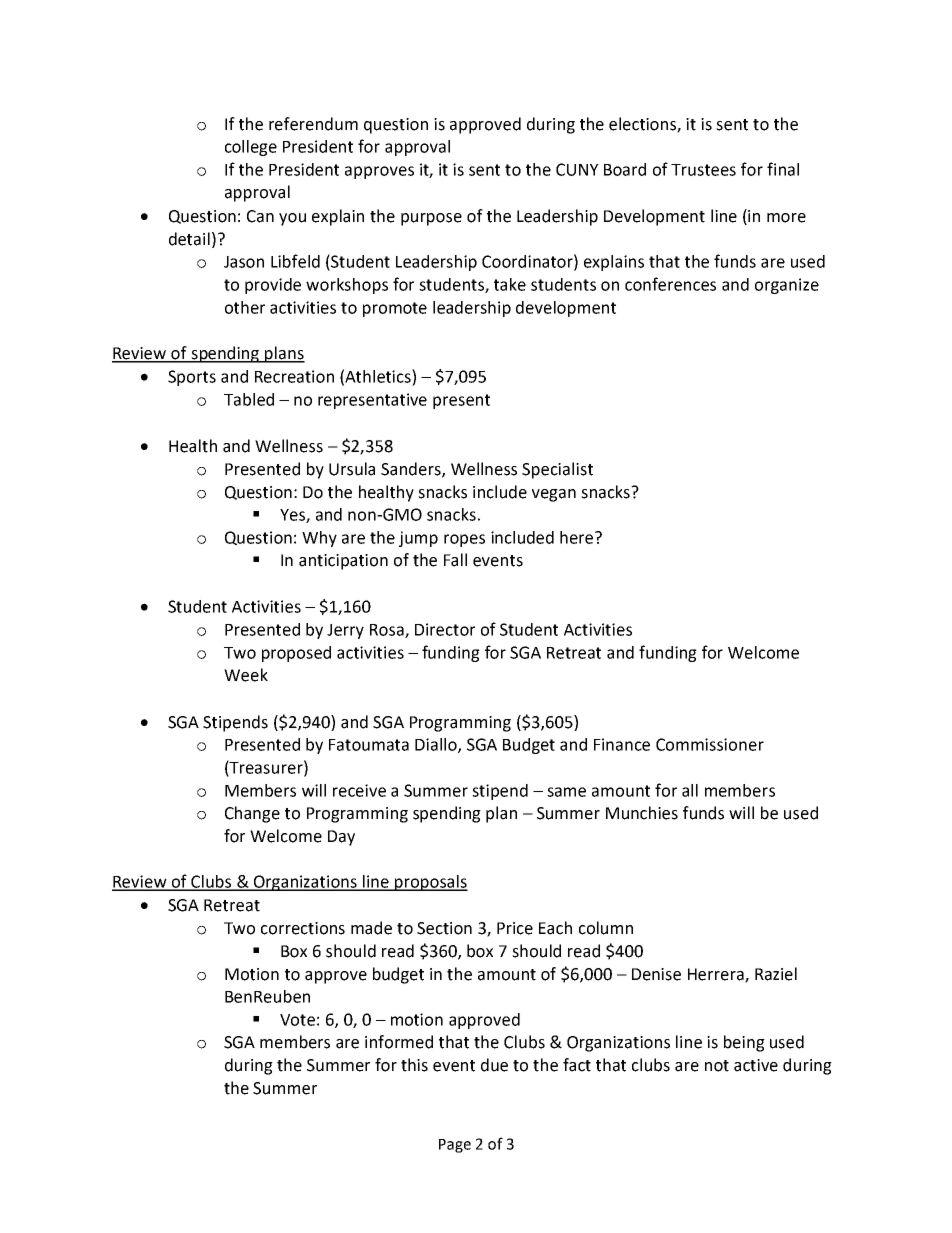 Image resolution: width=952 pixels, height=1233 pixels. Describe the element at coordinates (703, 170) in the document. I see `Trustees` at that location.
